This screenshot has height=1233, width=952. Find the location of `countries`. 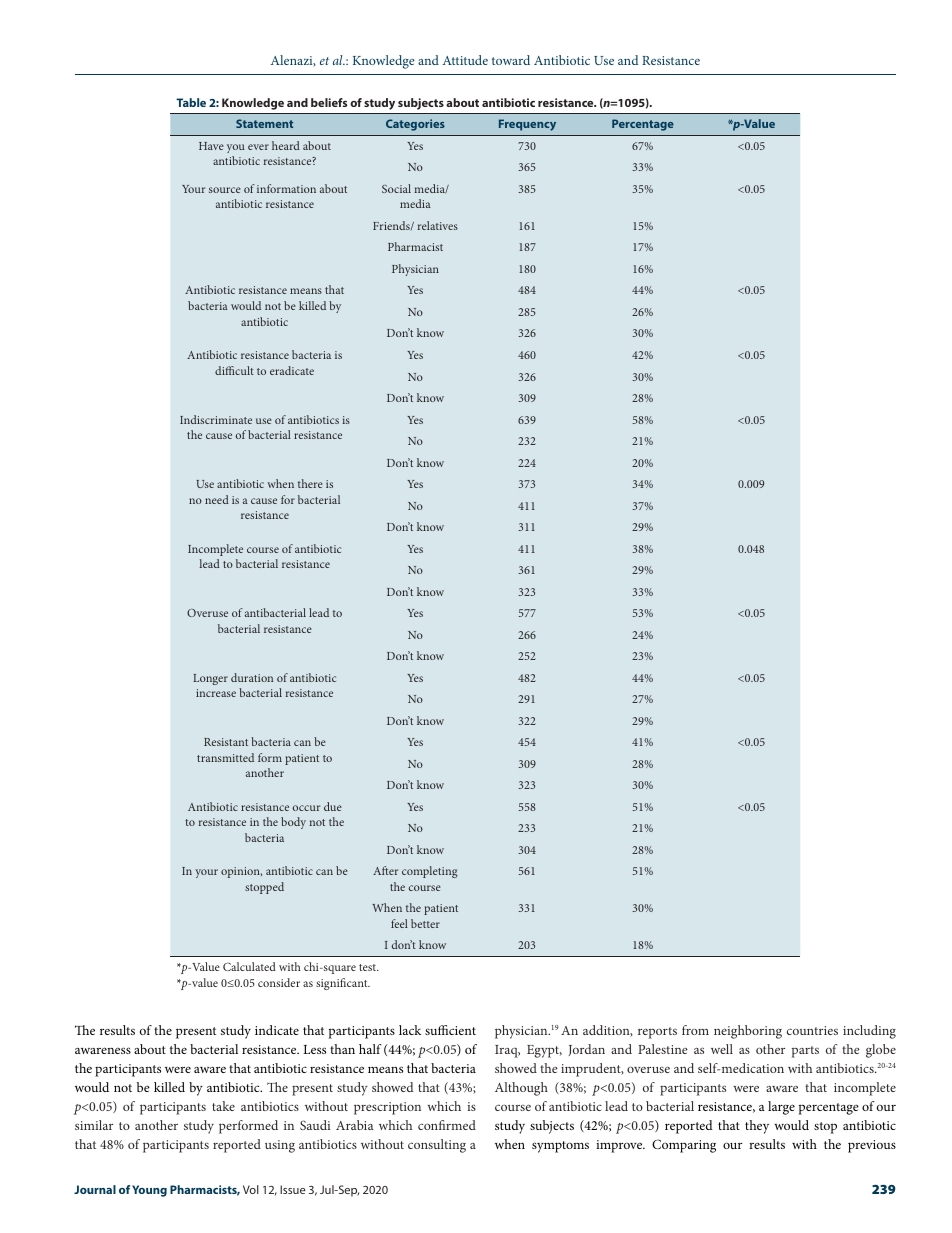

countries is located at coordinates (812, 1030).
